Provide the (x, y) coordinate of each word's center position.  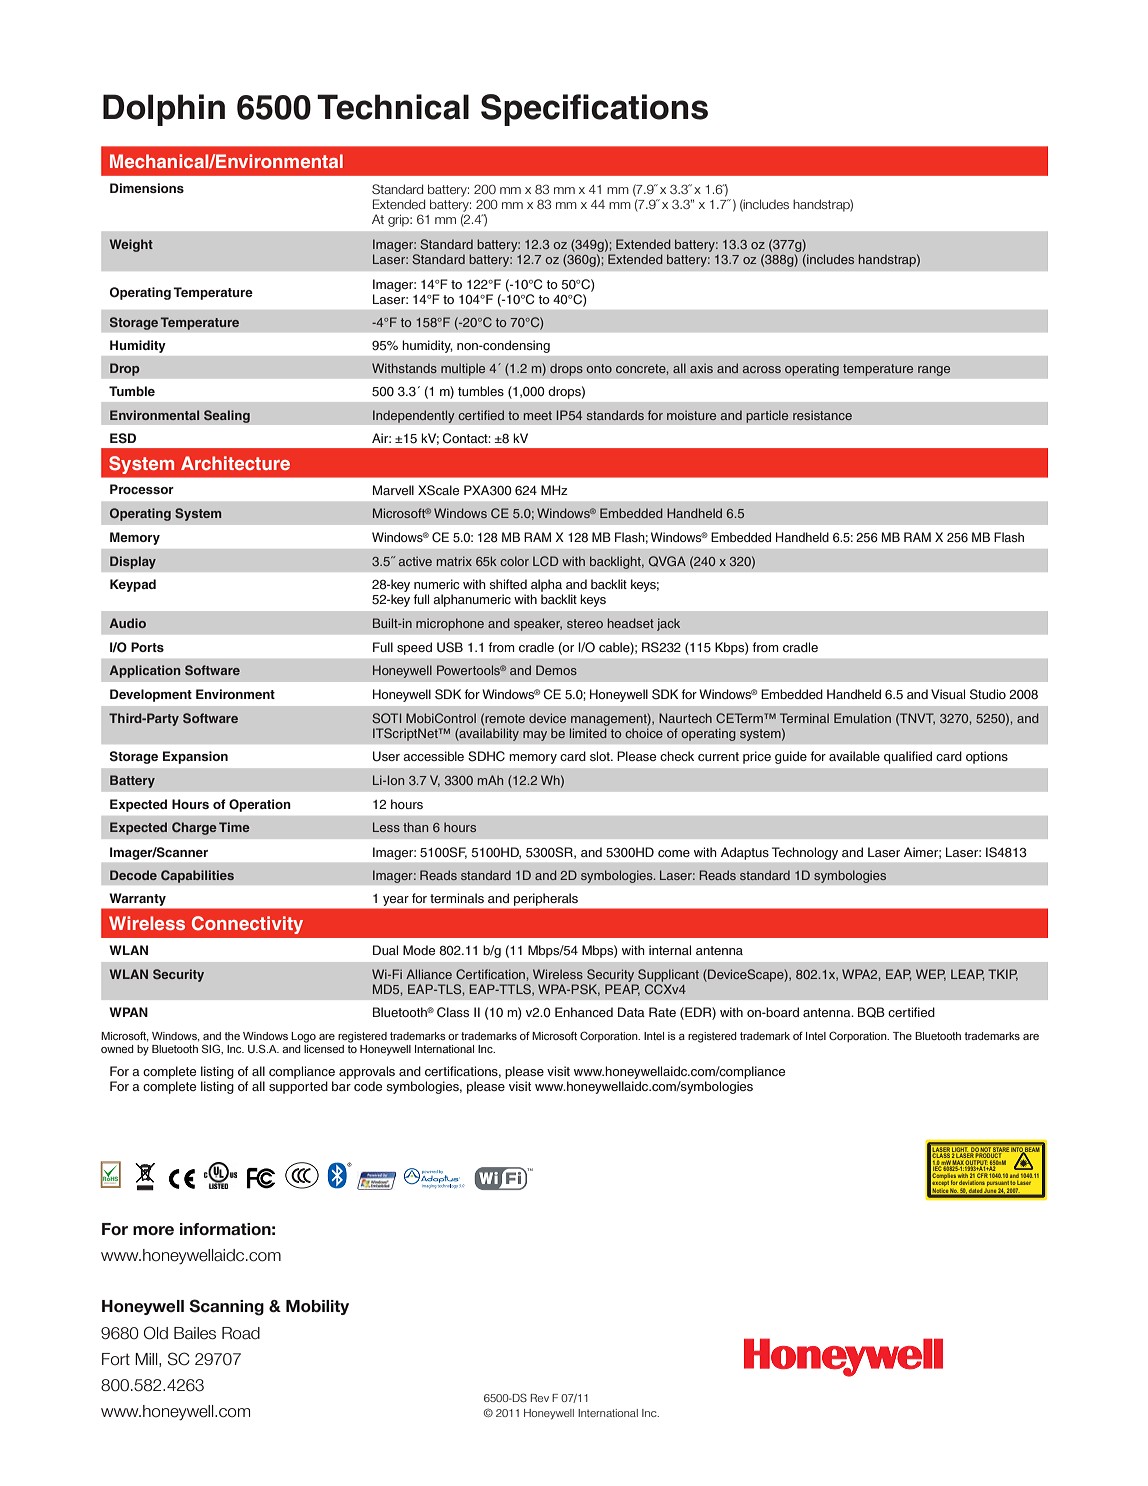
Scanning (226, 1307)
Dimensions (147, 188)
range (934, 371)
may (535, 736)
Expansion (195, 757)
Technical (393, 107)
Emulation (862, 718)
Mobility (317, 1307)
